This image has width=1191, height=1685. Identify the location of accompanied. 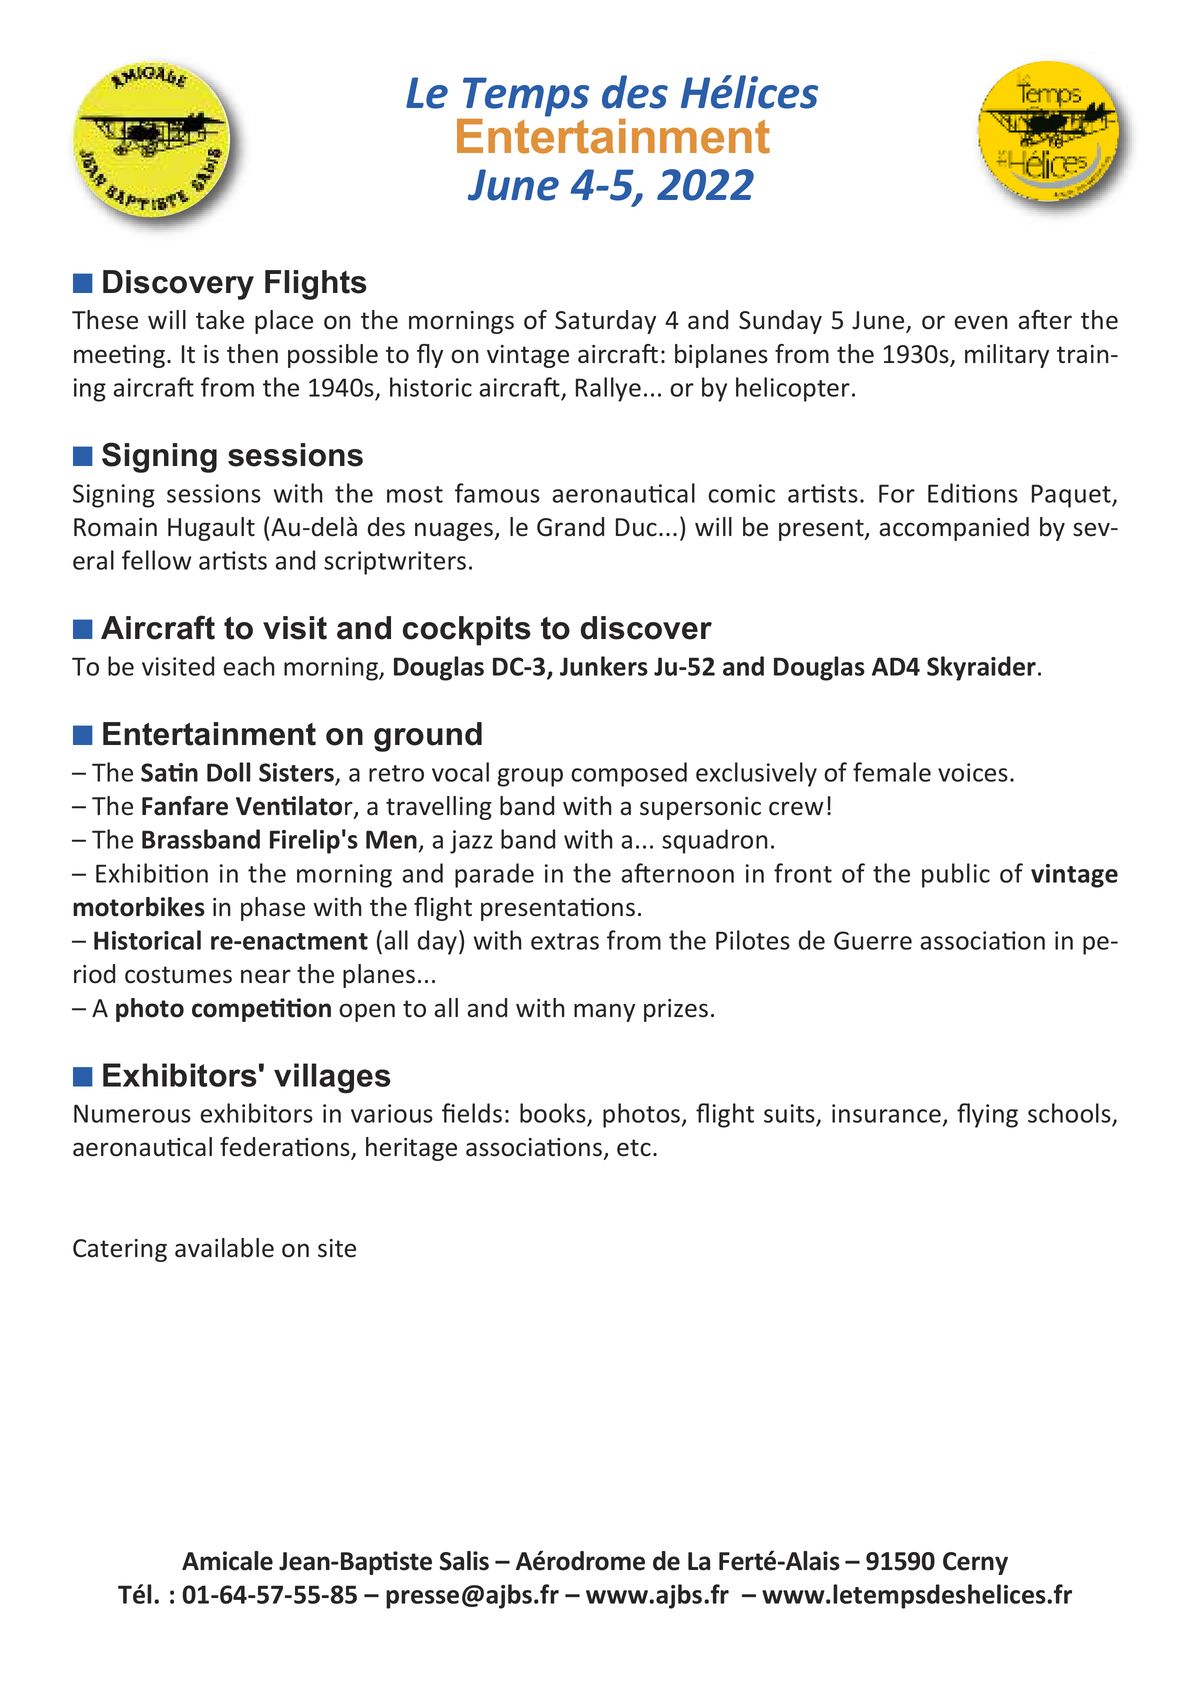
(954, 529).
